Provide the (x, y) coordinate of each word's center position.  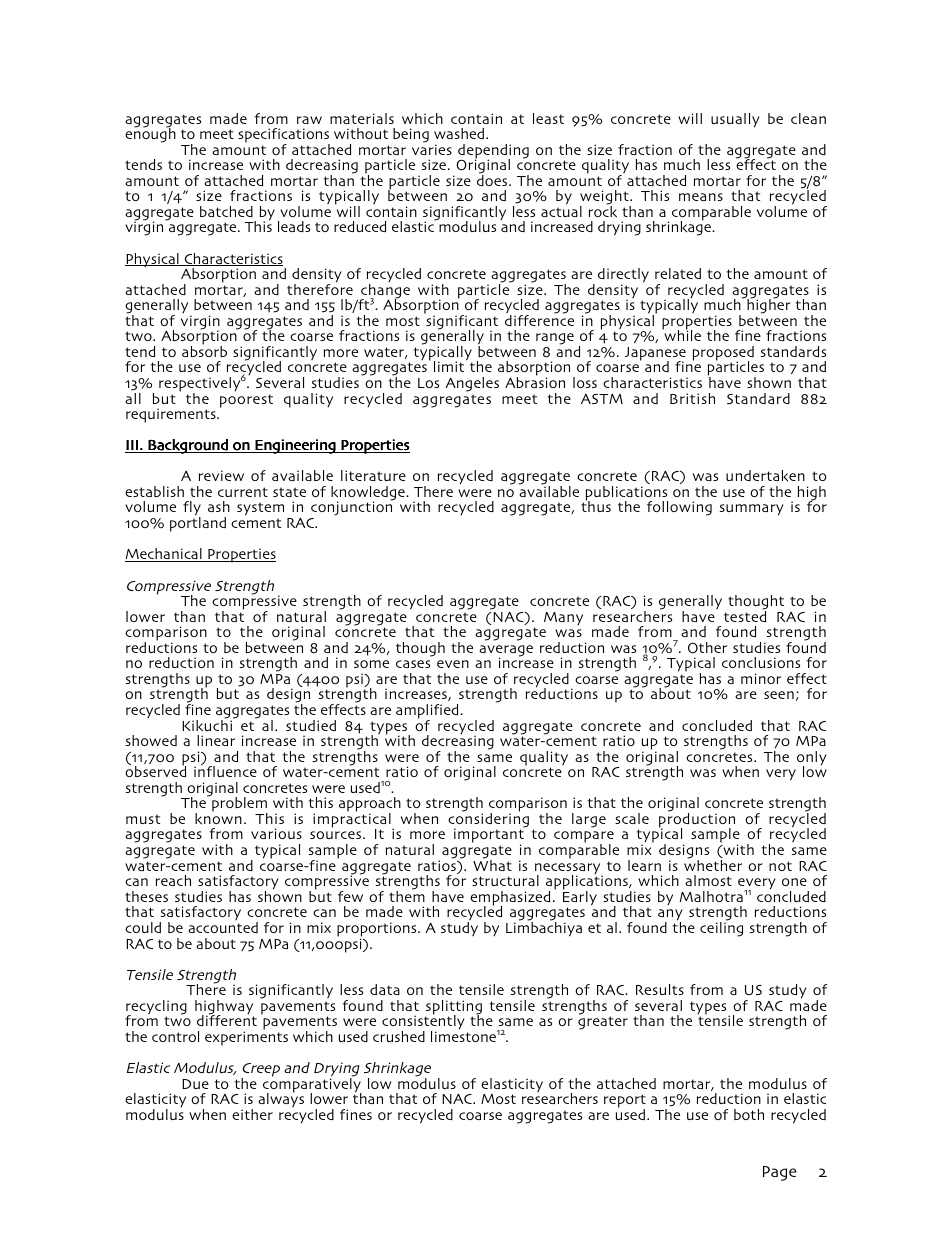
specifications (284, 136)
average (506, 652)
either (252, 1114)
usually (735, 120)
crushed (399, 1036)
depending (493, 152)
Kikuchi (208, 725)
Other (707, 648)
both (749, 1114)
